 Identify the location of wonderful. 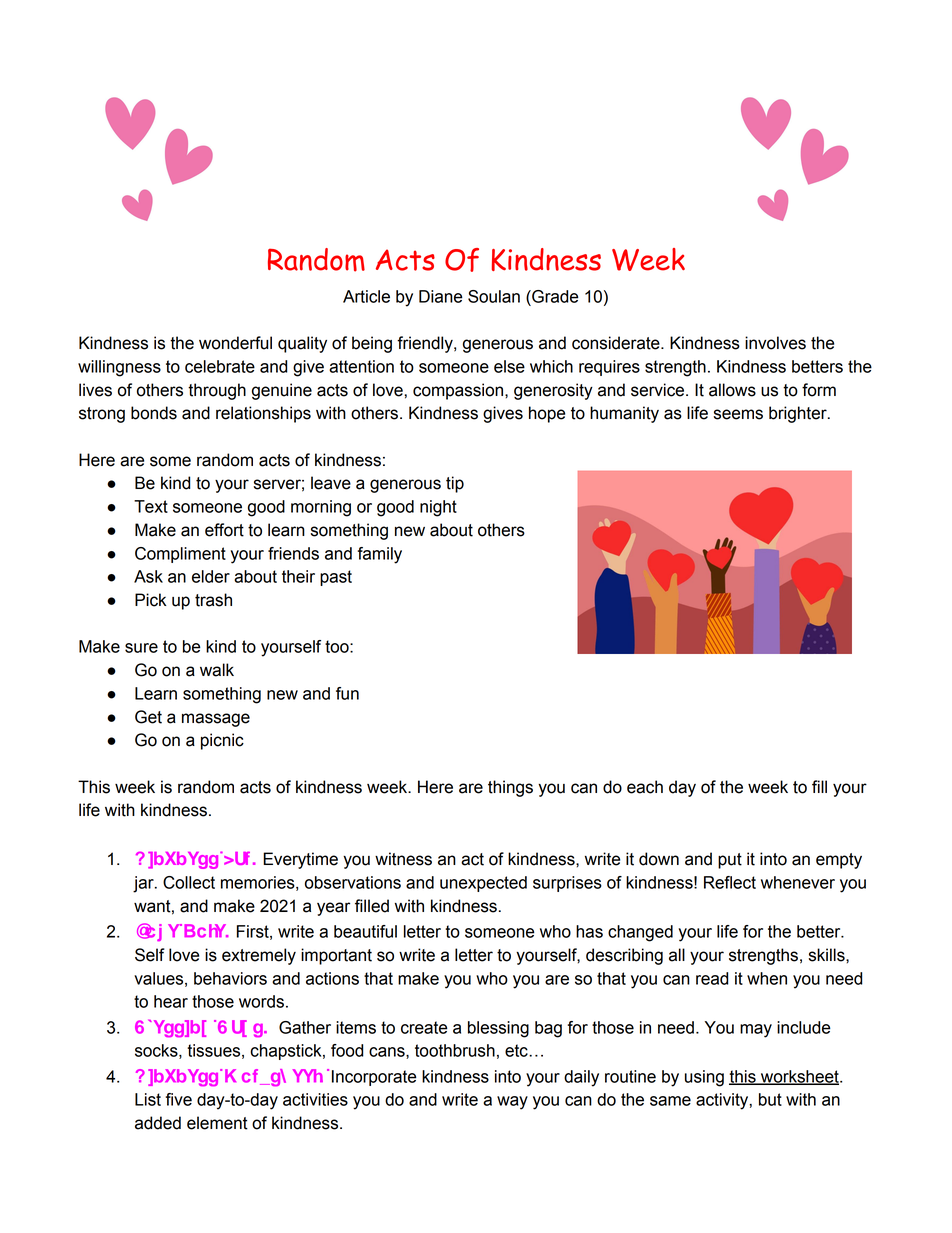
(235, 343).
